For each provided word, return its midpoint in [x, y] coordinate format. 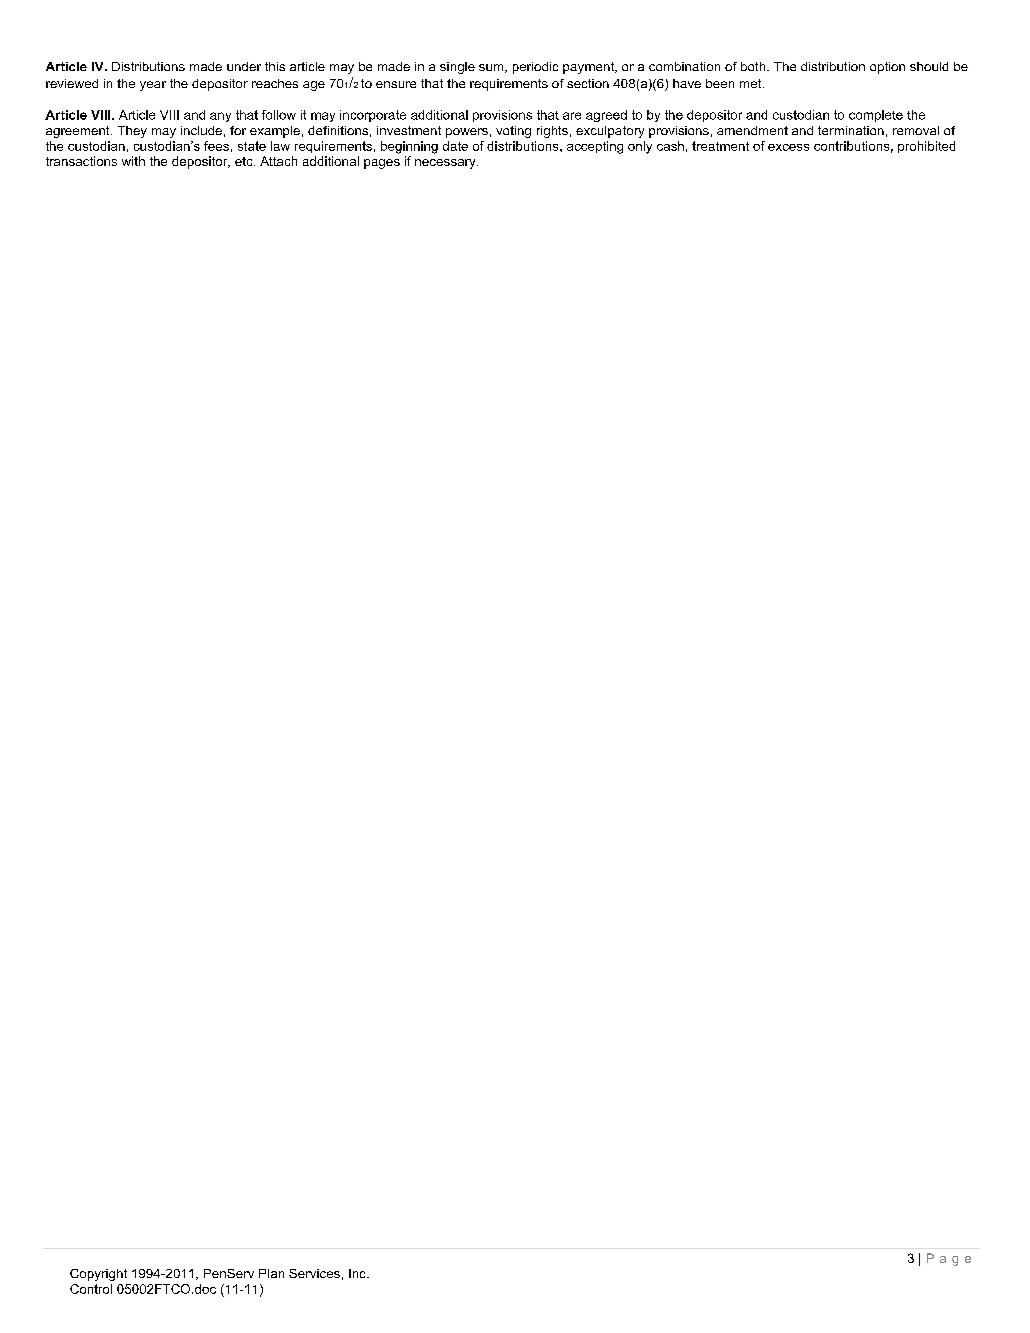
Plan [271, 1273]
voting [513, 132]
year [153, 86]
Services [314, 1273]
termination [851, 130]
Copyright [98, 1275]
